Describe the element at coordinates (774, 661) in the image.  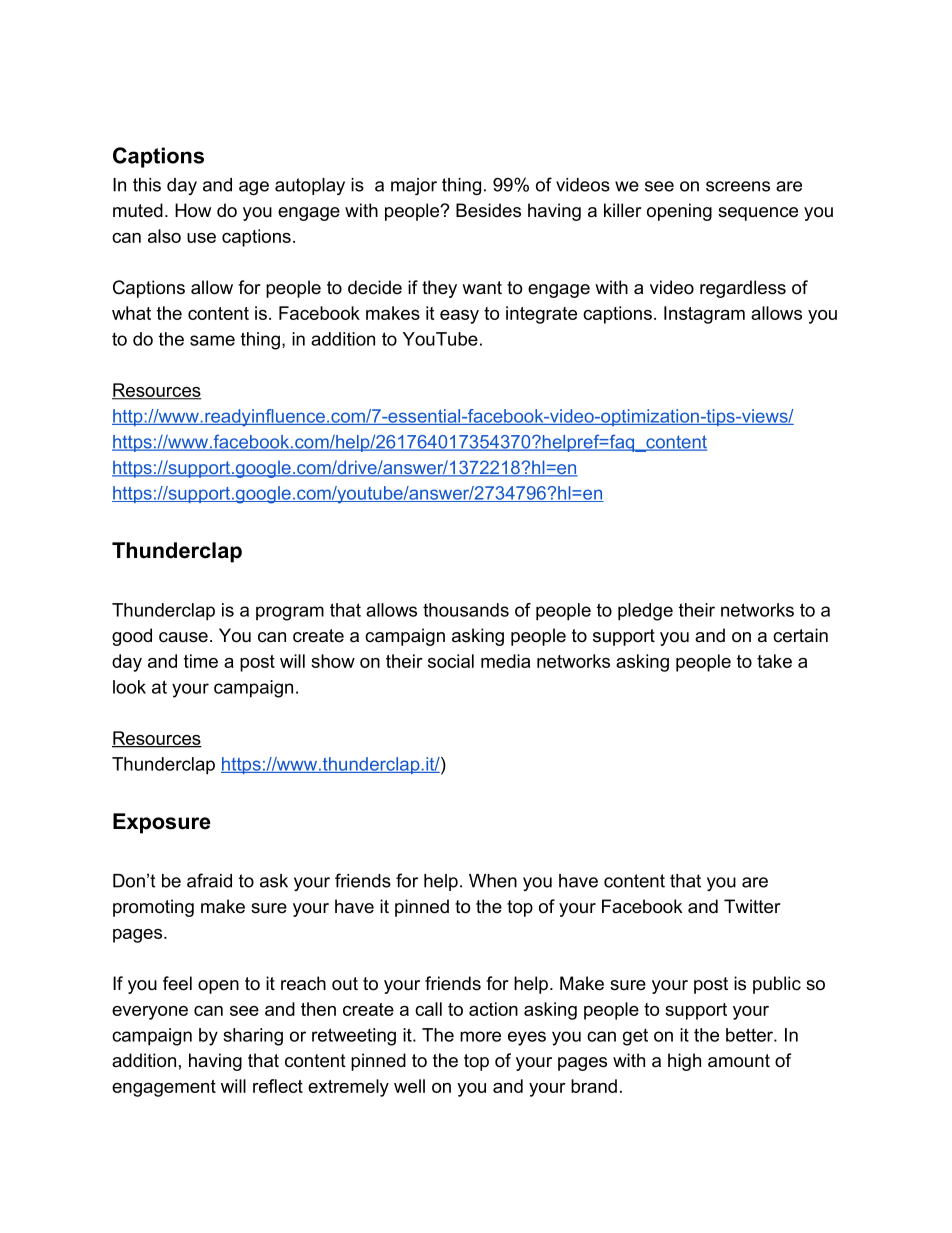
I see `take` at that location.
